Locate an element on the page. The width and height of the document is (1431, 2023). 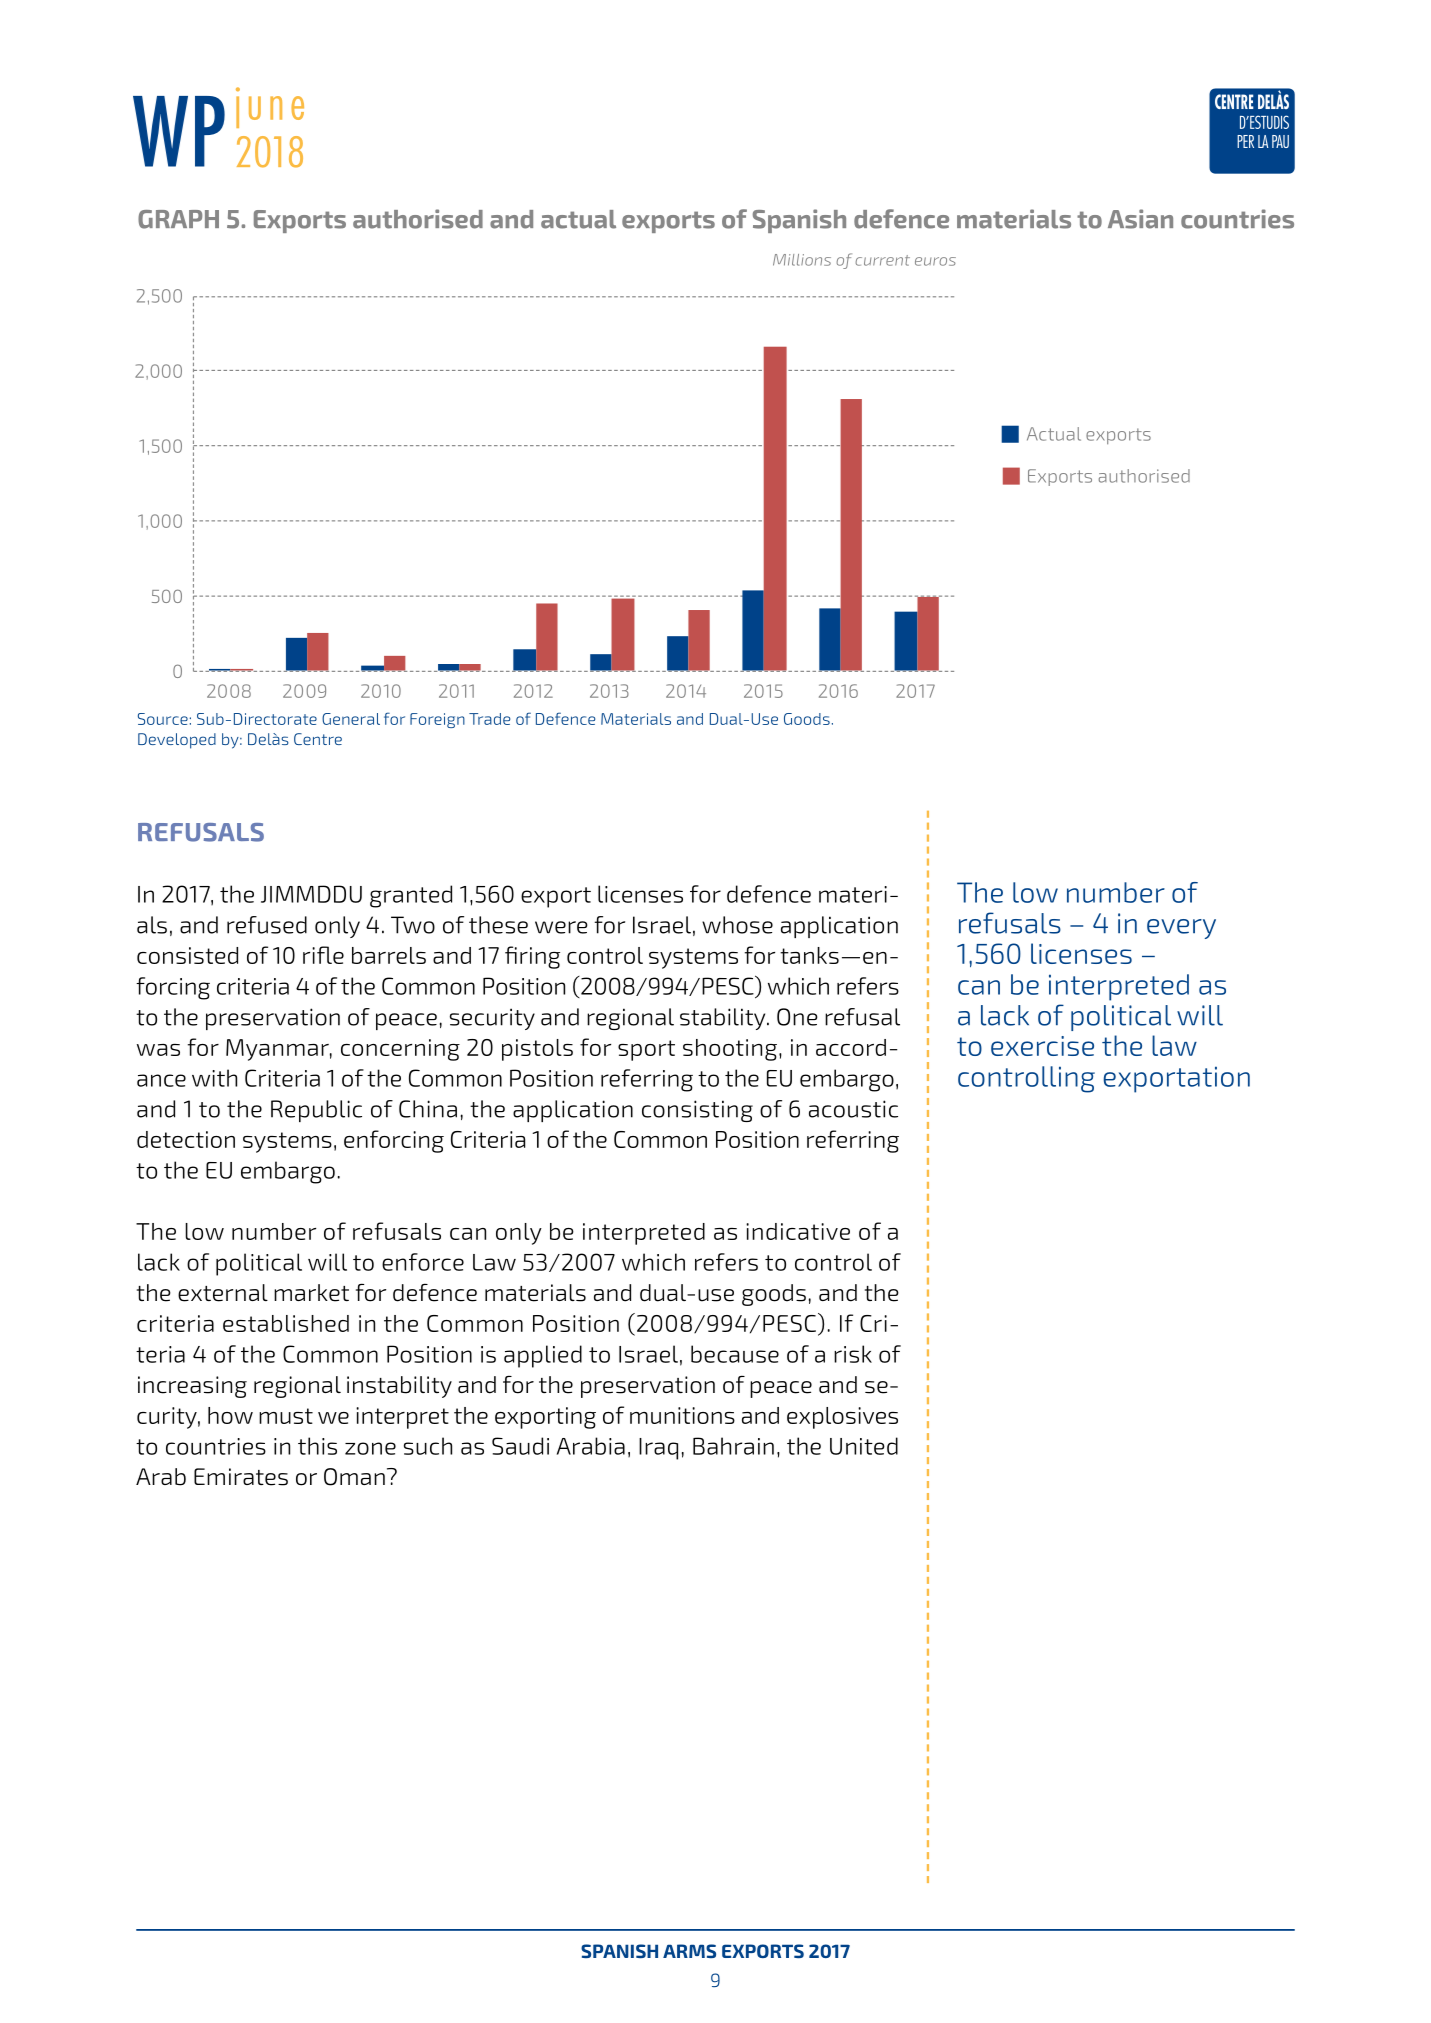
june is located at coordinates (270, 107).
